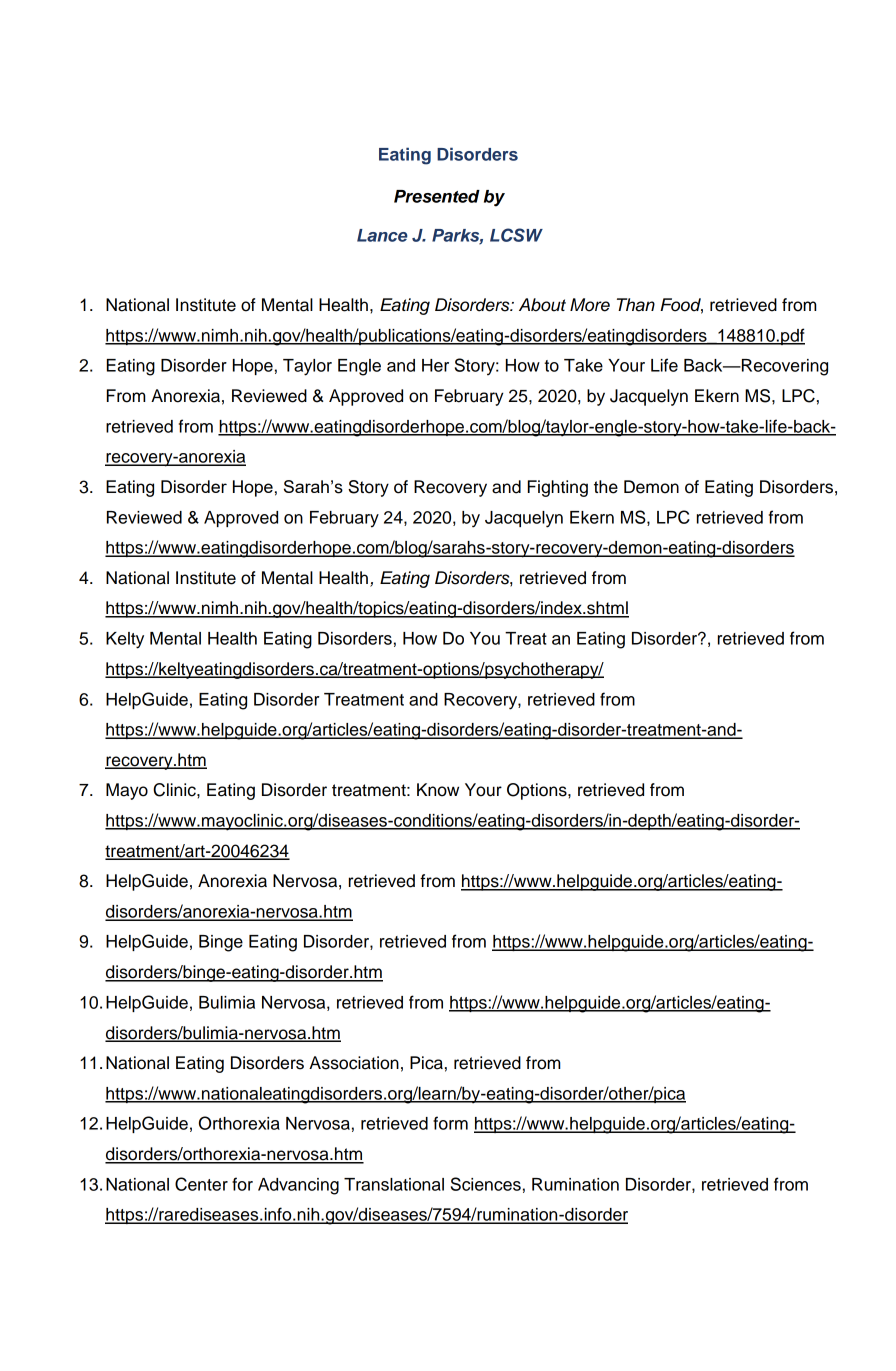  Describe the element at coordinates (298, 1186) in the screenshot. I see `Advancing` at that location.
